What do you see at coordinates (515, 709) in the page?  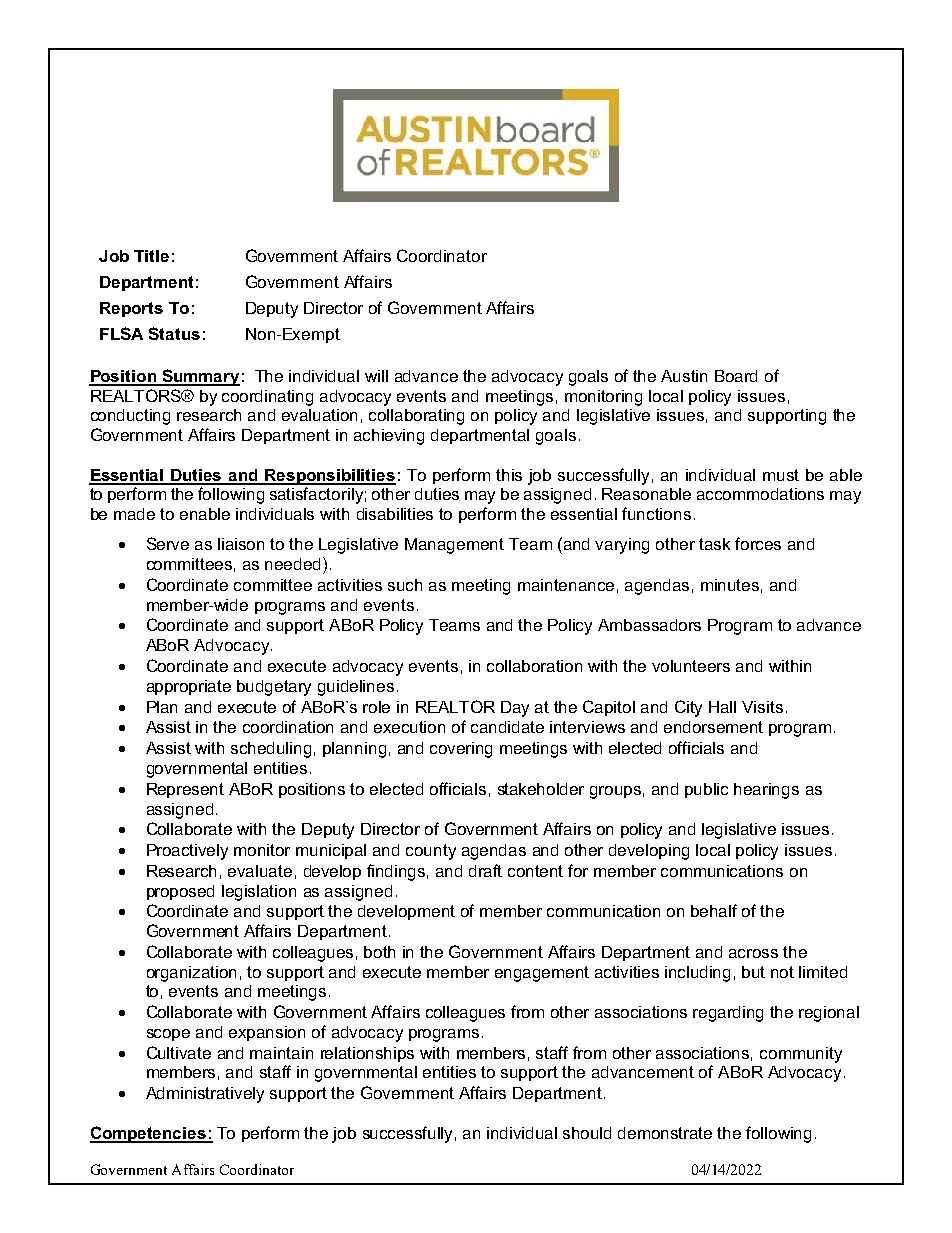 I see `Day` at bounding box center [515, 709].
